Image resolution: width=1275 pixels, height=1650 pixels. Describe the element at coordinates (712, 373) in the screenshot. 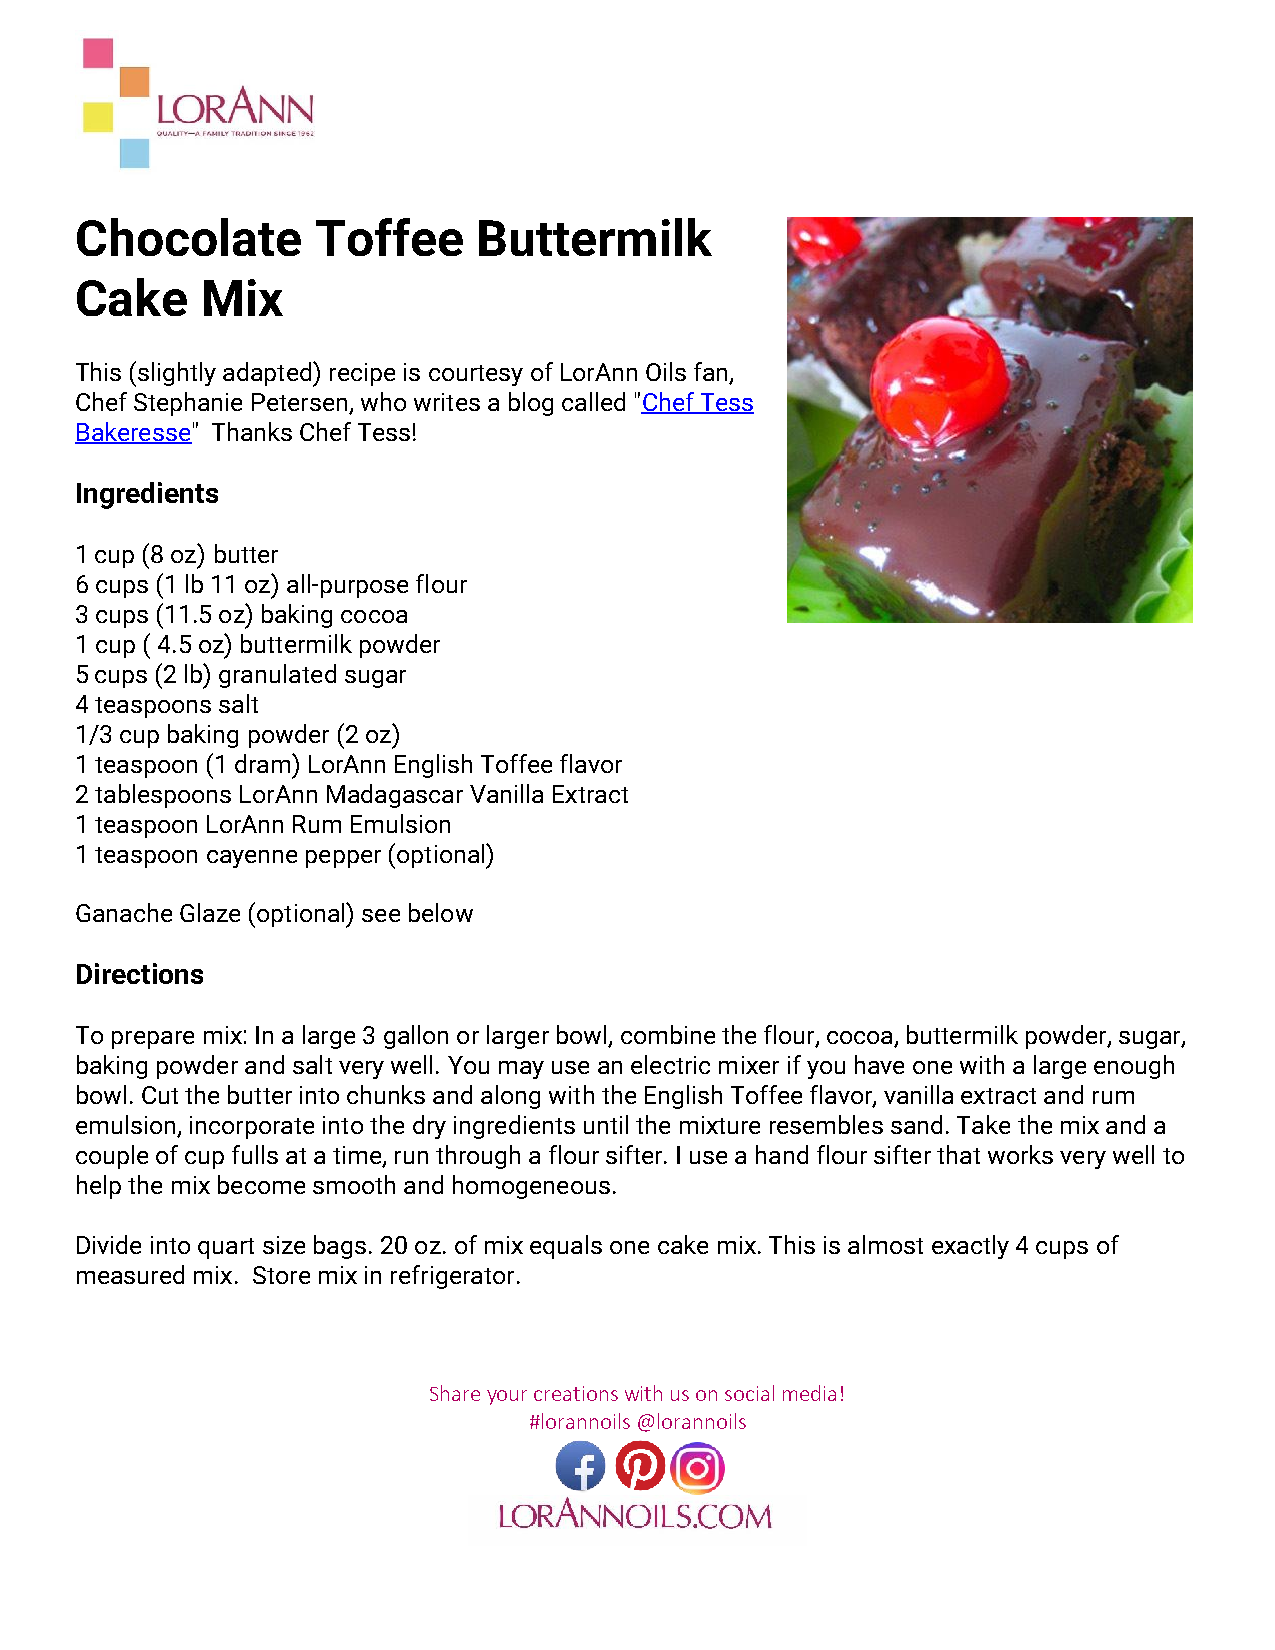

I see `fan` at that location.
